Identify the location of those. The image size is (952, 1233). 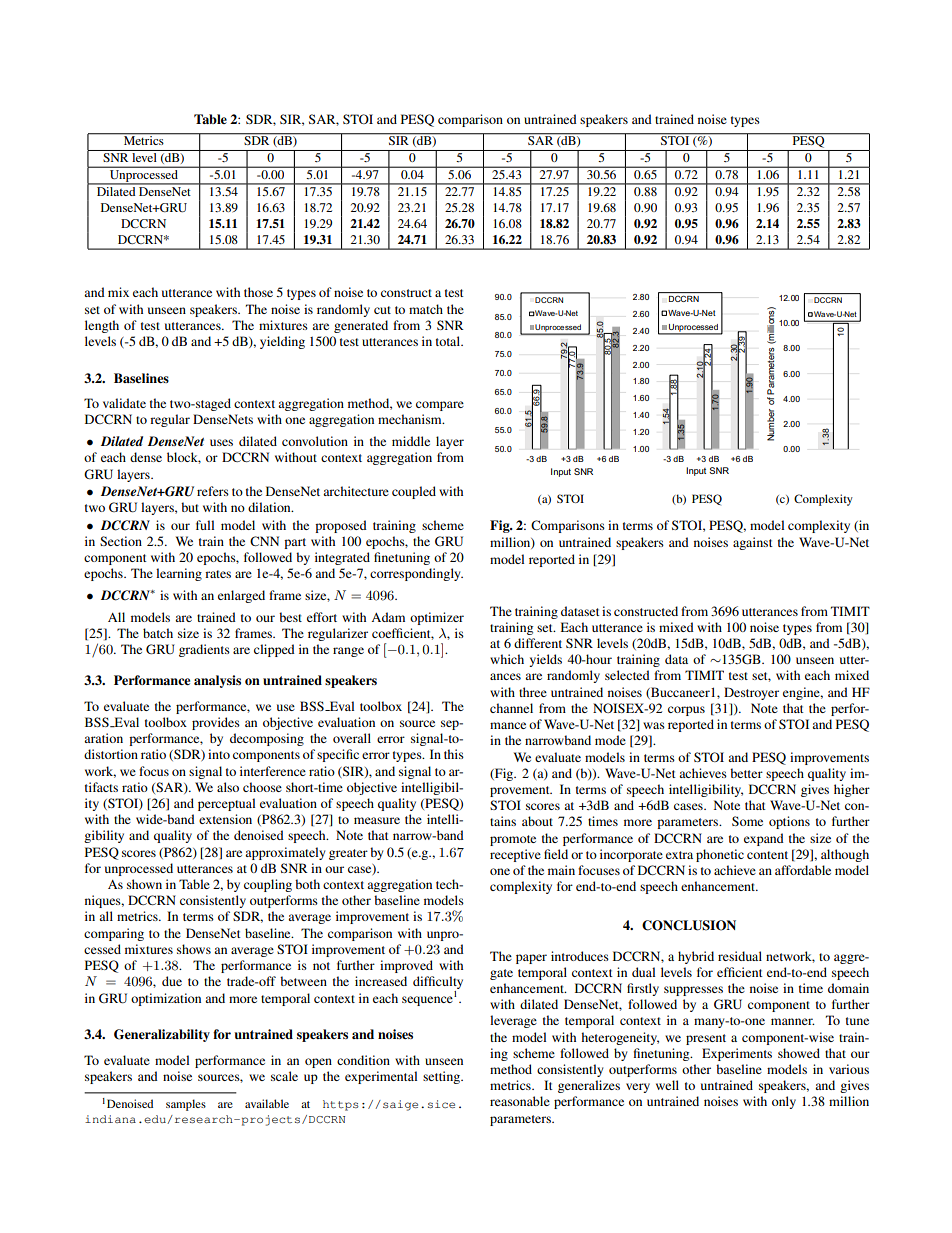
(258, 292).
